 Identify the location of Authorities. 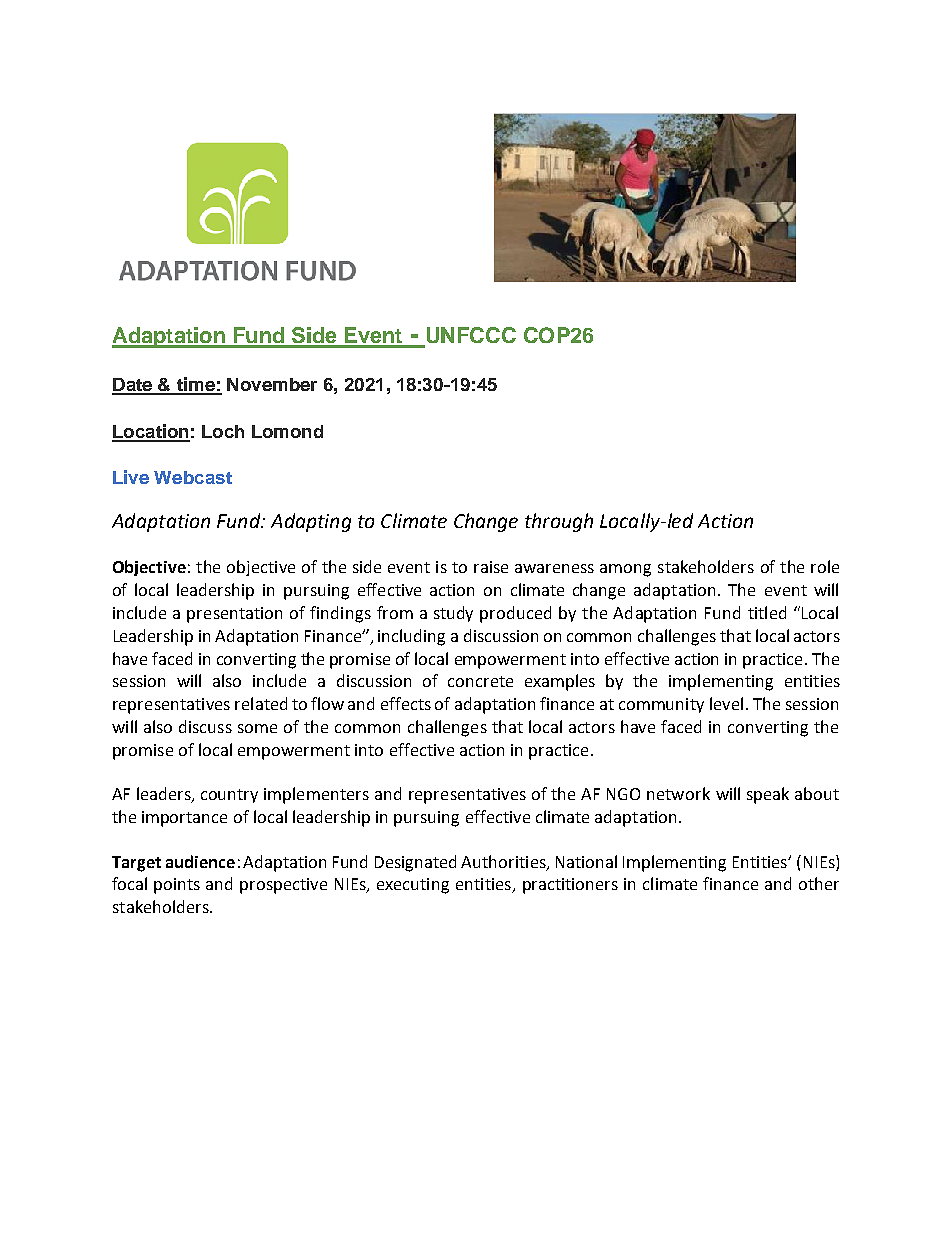
(504, 862).
